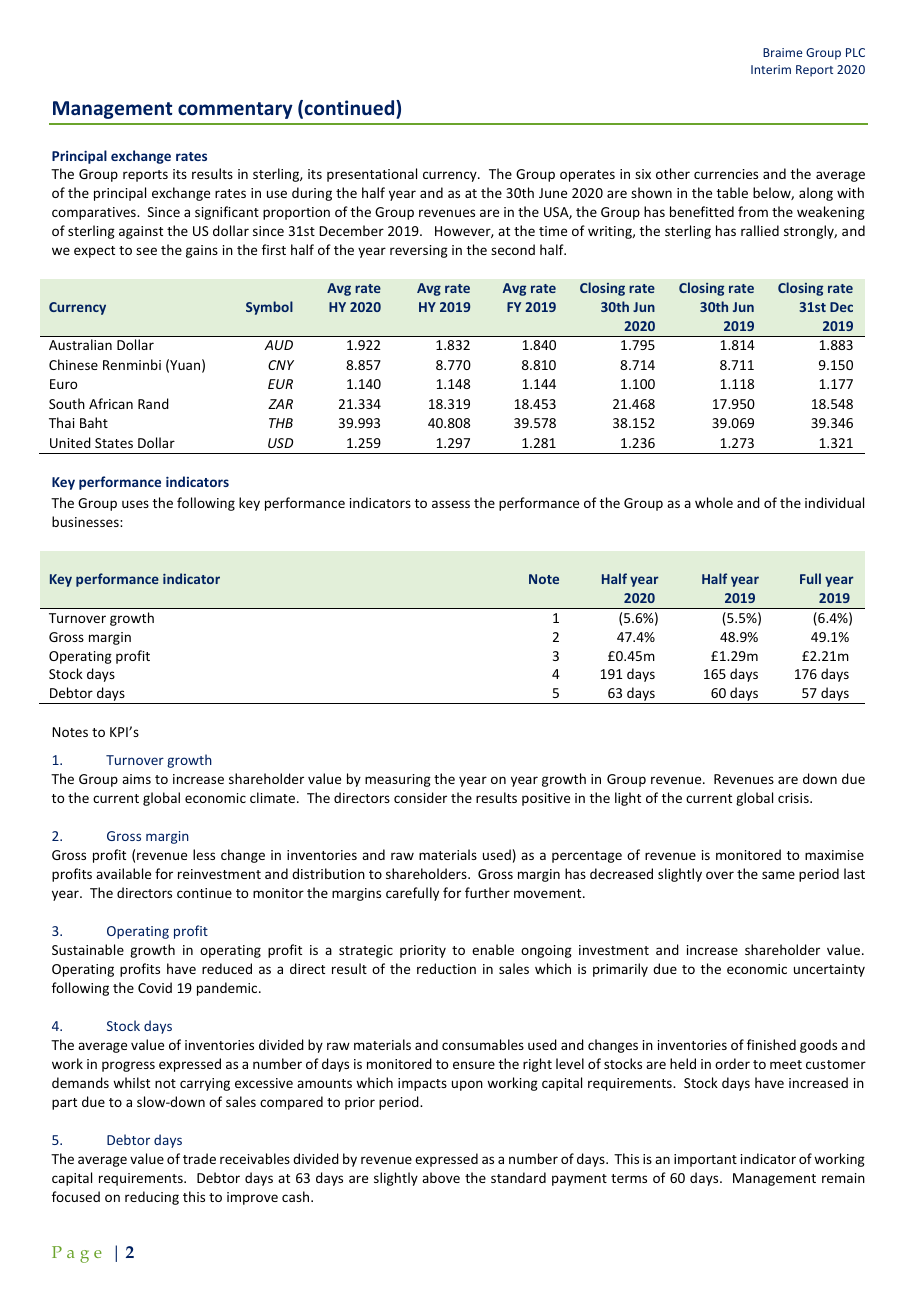 Image resolution: width=924 pixels, height=1307 pixels. What do you see at coordinates (714, 502) in the screenshot?
I see `whole` at bounding box center [714, 502].
